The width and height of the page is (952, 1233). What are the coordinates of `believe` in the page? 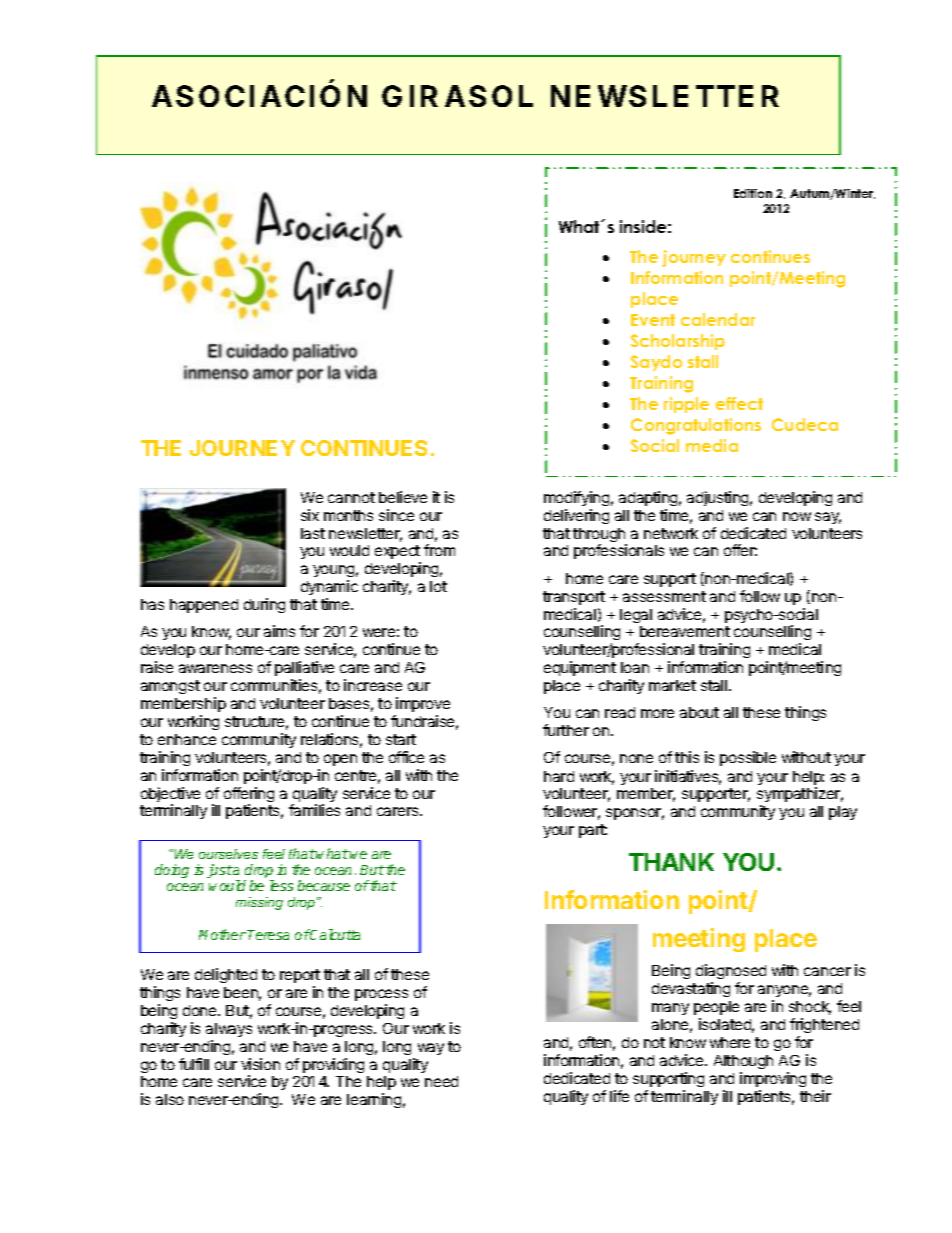 It's located at (403, 497).
